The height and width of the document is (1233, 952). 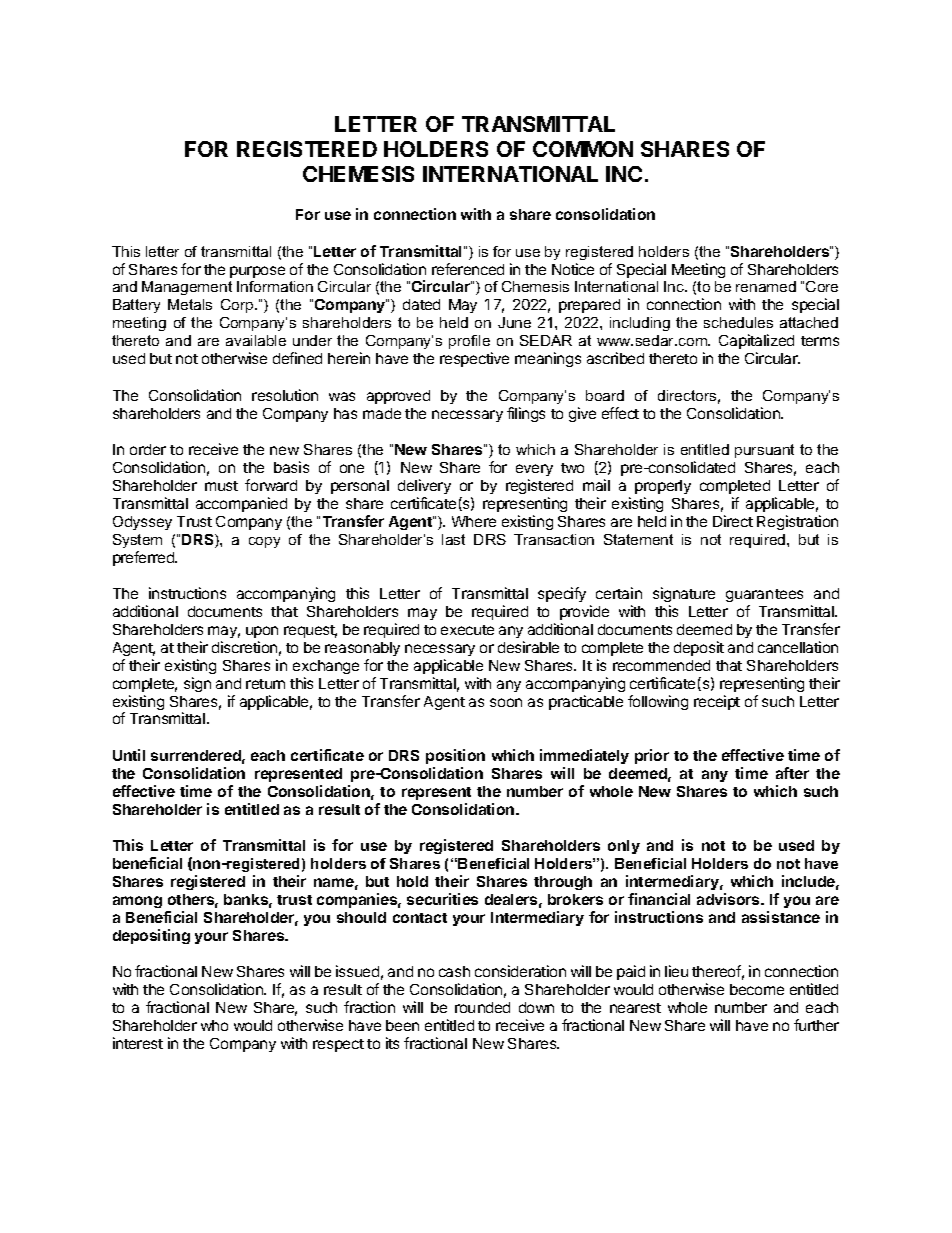 What do you see at coordinates (138, 1043) in the document?
I see `interest` at bounding box center [138, 1043].
